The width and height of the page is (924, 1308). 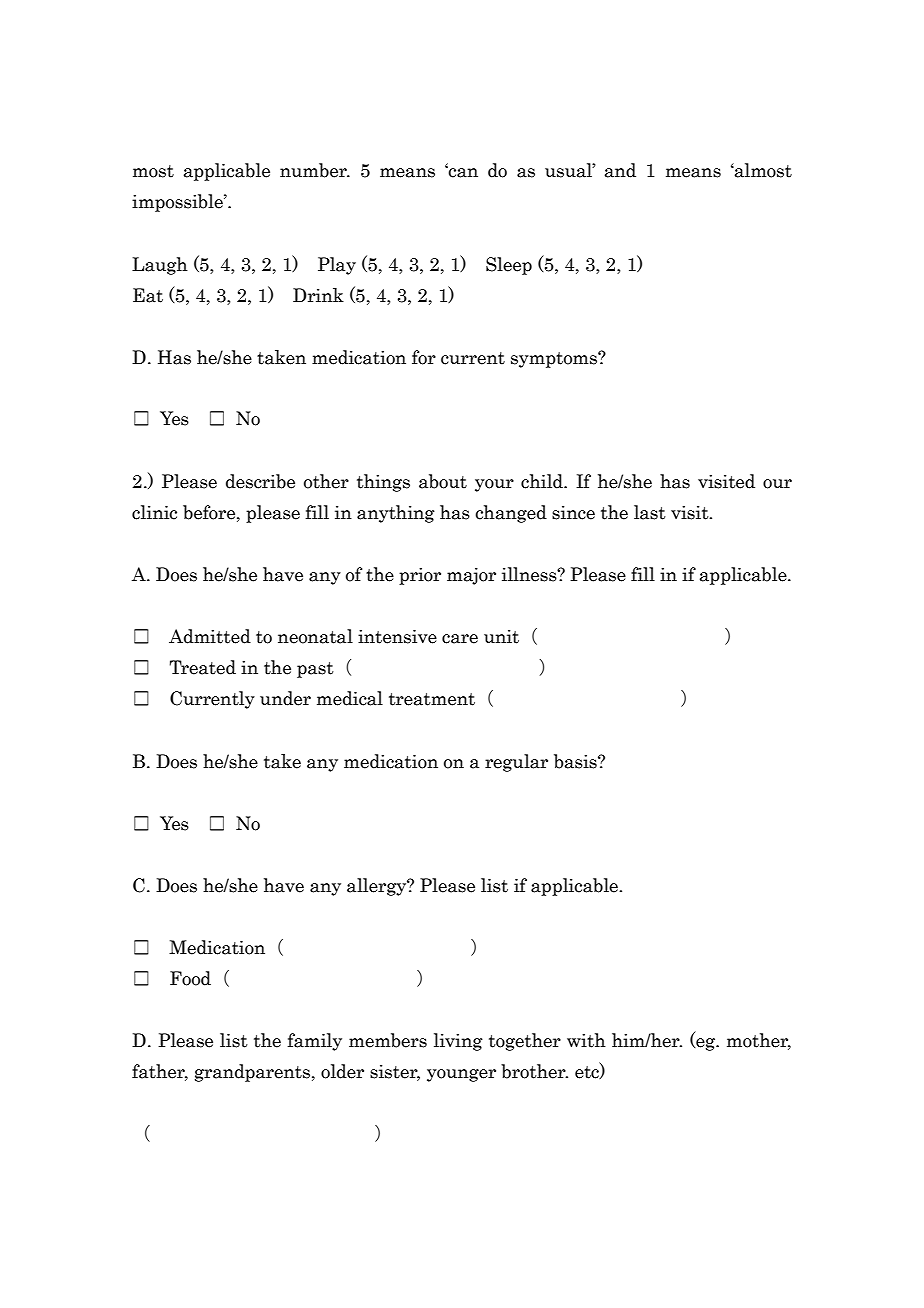 What do you see at coordinates (190, 978) in the page?
I see `Food` at bounding box center [190, 978].
